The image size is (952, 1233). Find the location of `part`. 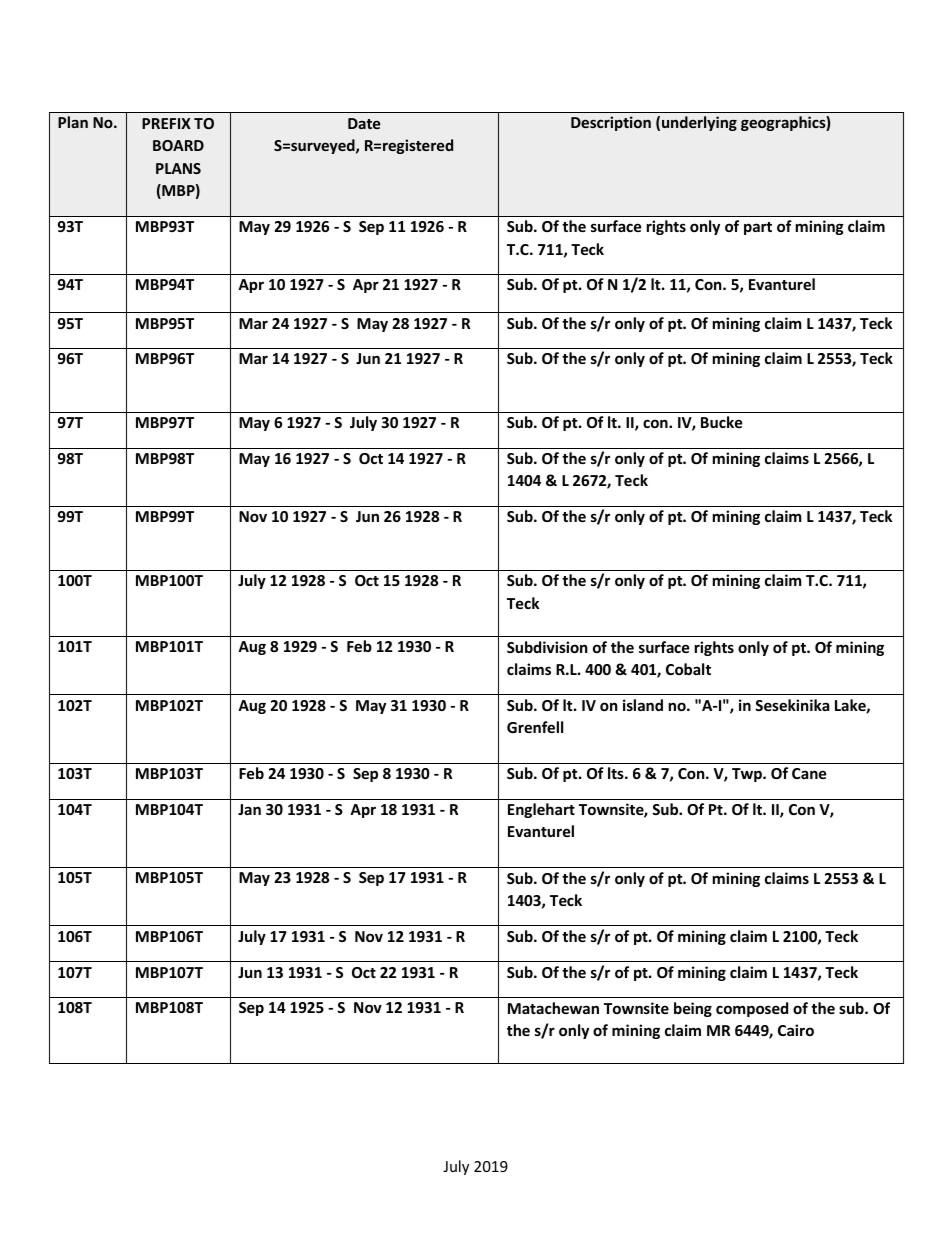

part is located at coordinates (758, 228).
